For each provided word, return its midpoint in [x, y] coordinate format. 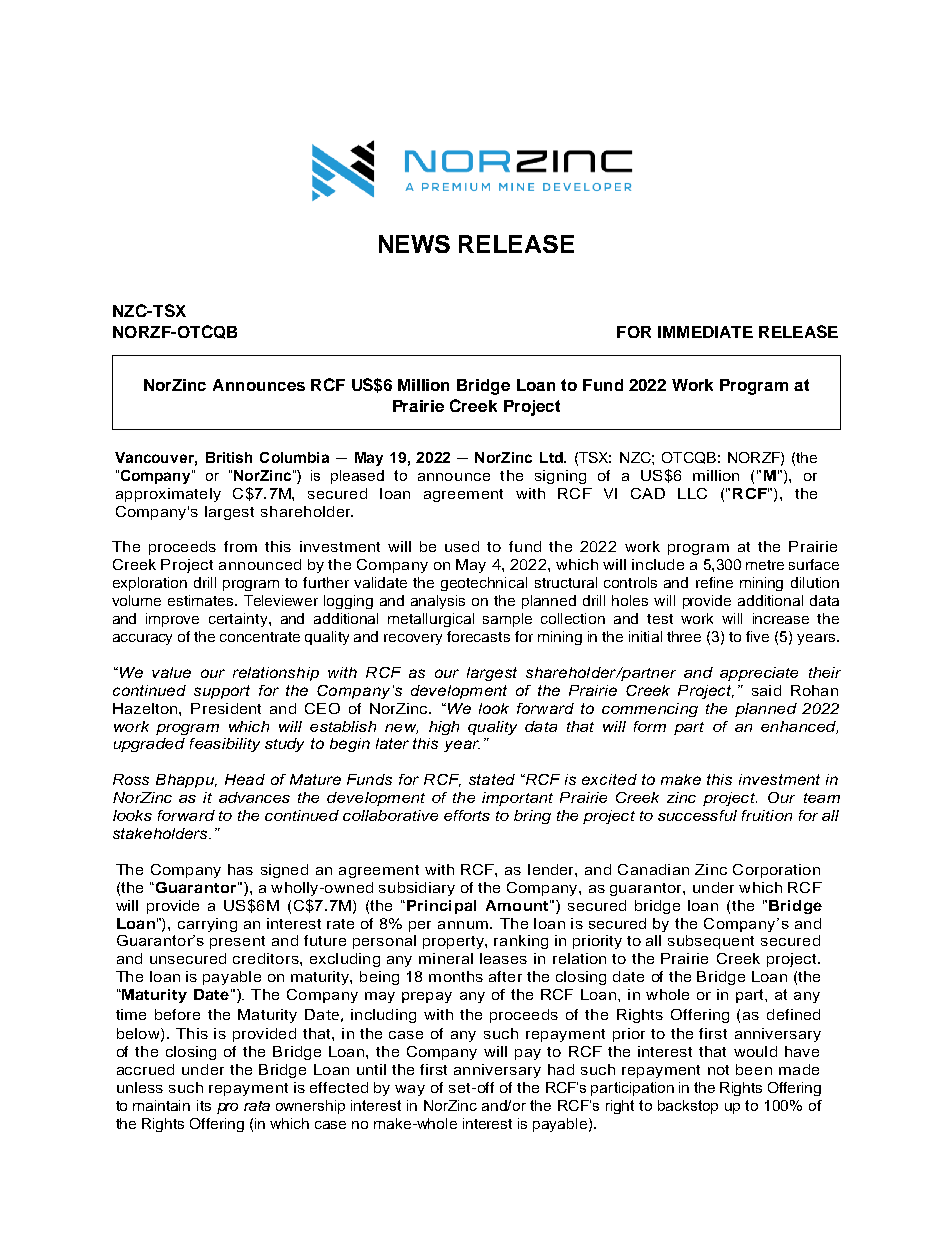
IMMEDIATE [705, 332]
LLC [692, 493]
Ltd [552, 457]
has [240, 869]
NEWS [414, 244]
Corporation [776, 871]
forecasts [478, 636]
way [410, 1090]
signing [560, 477]
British [229, 457]
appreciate [759, 674]
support [222, 692]
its [204, 1105]
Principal [441, 907]
